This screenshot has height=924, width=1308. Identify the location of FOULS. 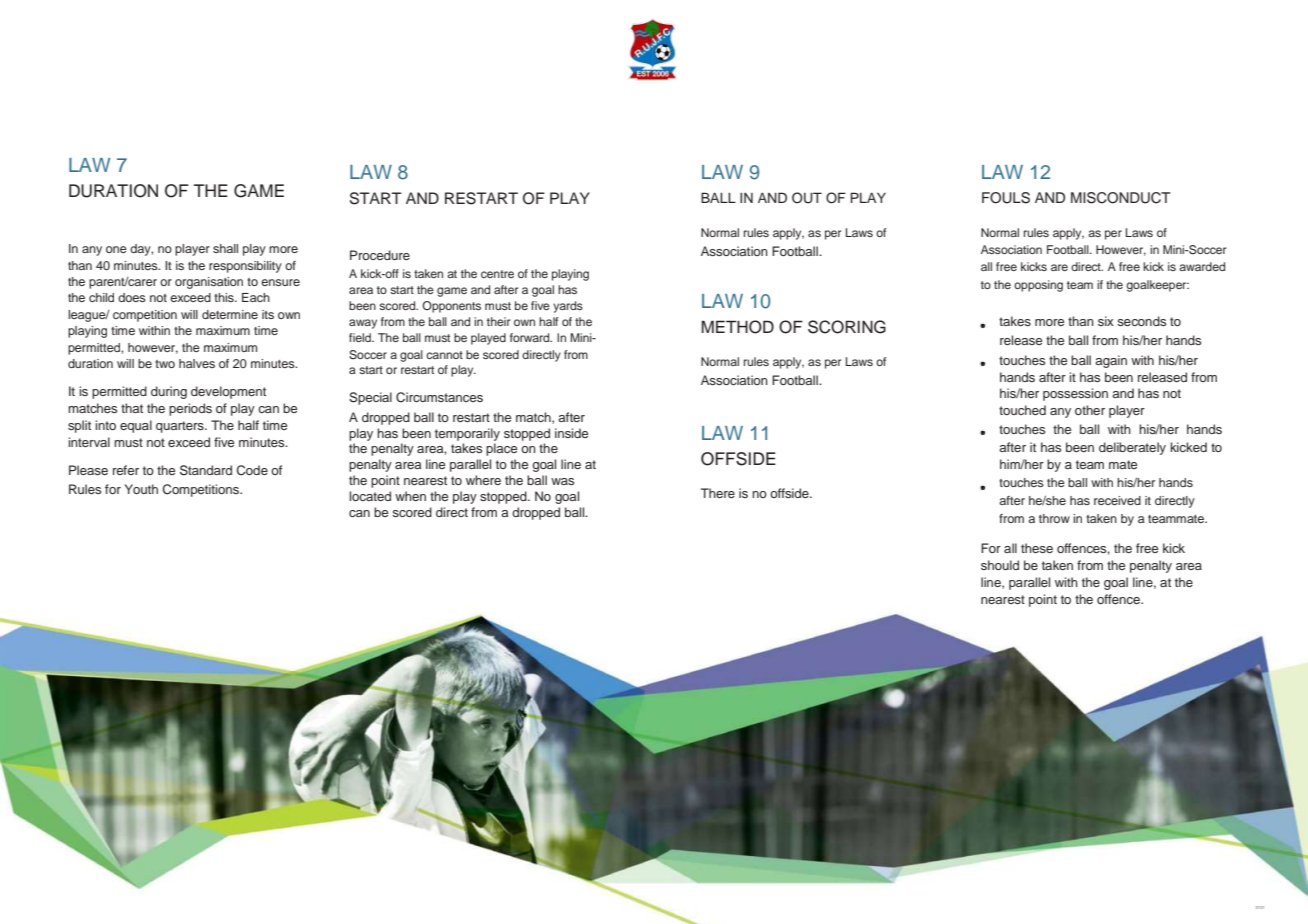
(1006, 198).
